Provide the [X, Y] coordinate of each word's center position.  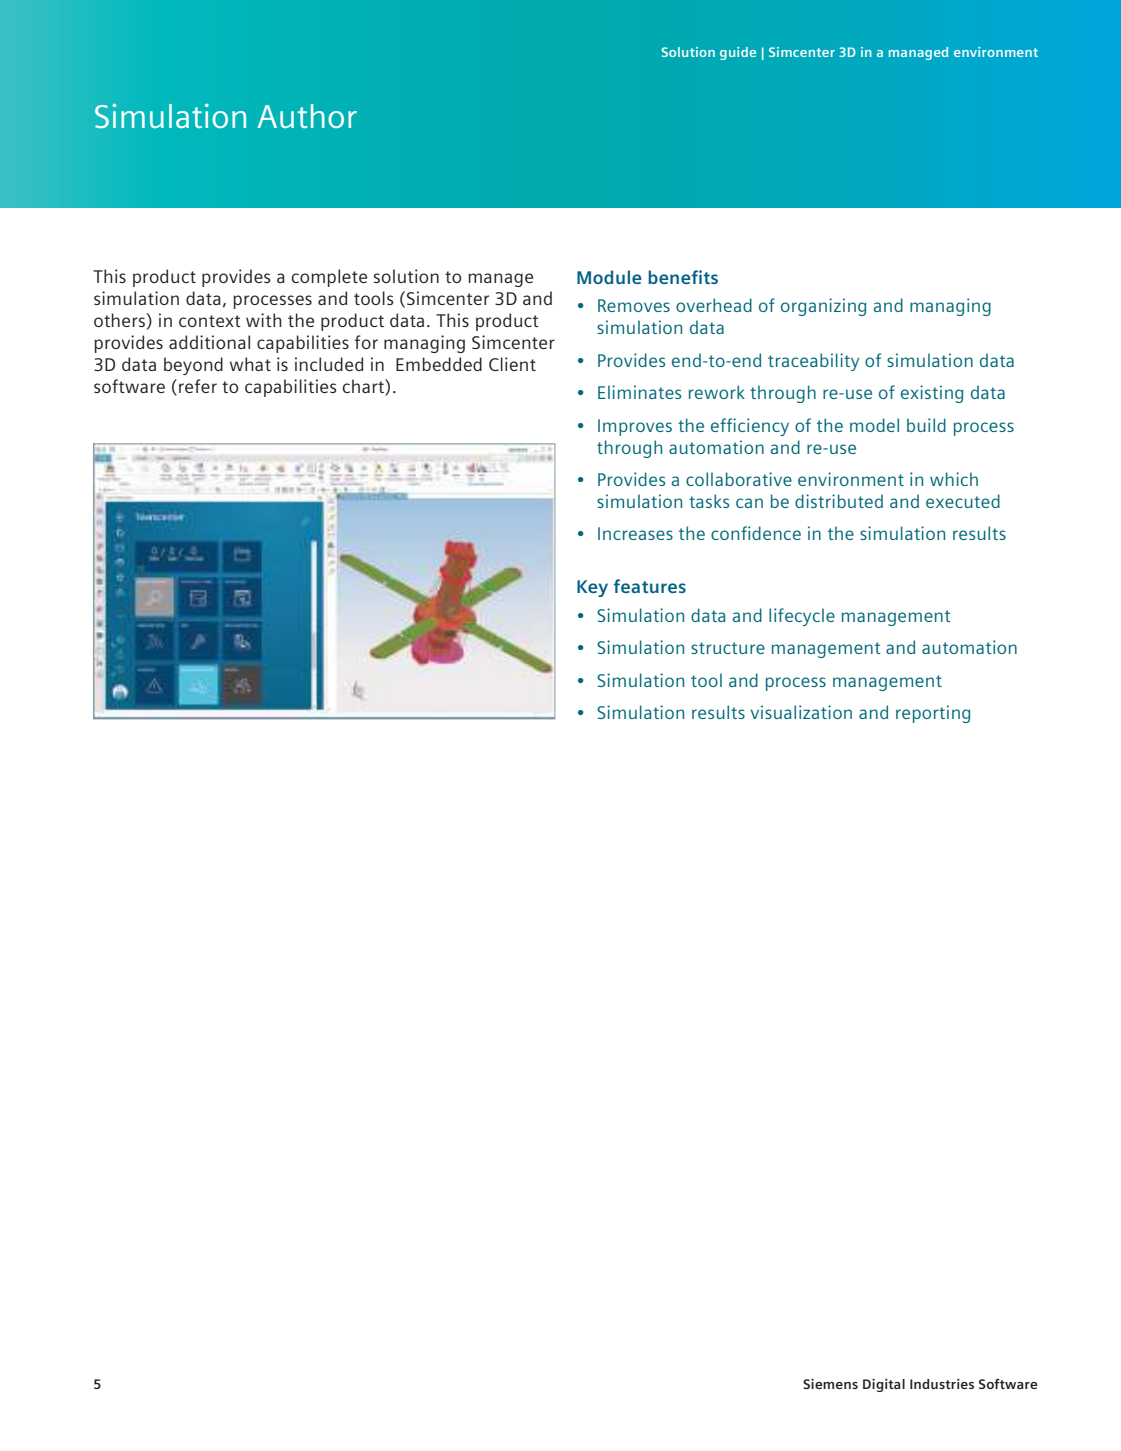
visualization [801, 712]
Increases [635, 533]
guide [738, 53]
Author [307, 116]
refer [198, 386]
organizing [823, 307]
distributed [839, 501]
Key [592, 588]
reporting [933, 714]
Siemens [830, 1384]
